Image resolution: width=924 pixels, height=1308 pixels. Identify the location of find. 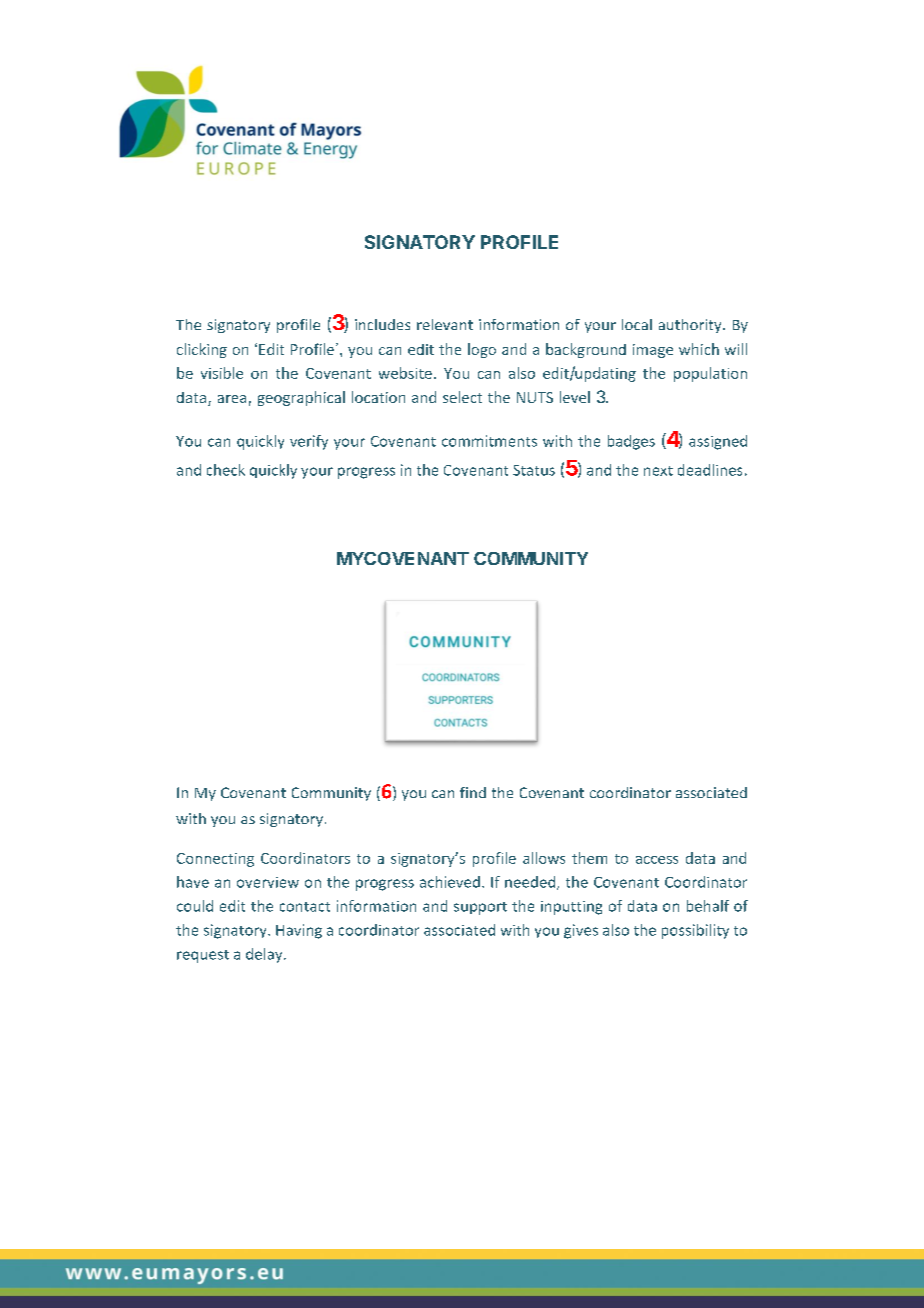
(473, 792).
